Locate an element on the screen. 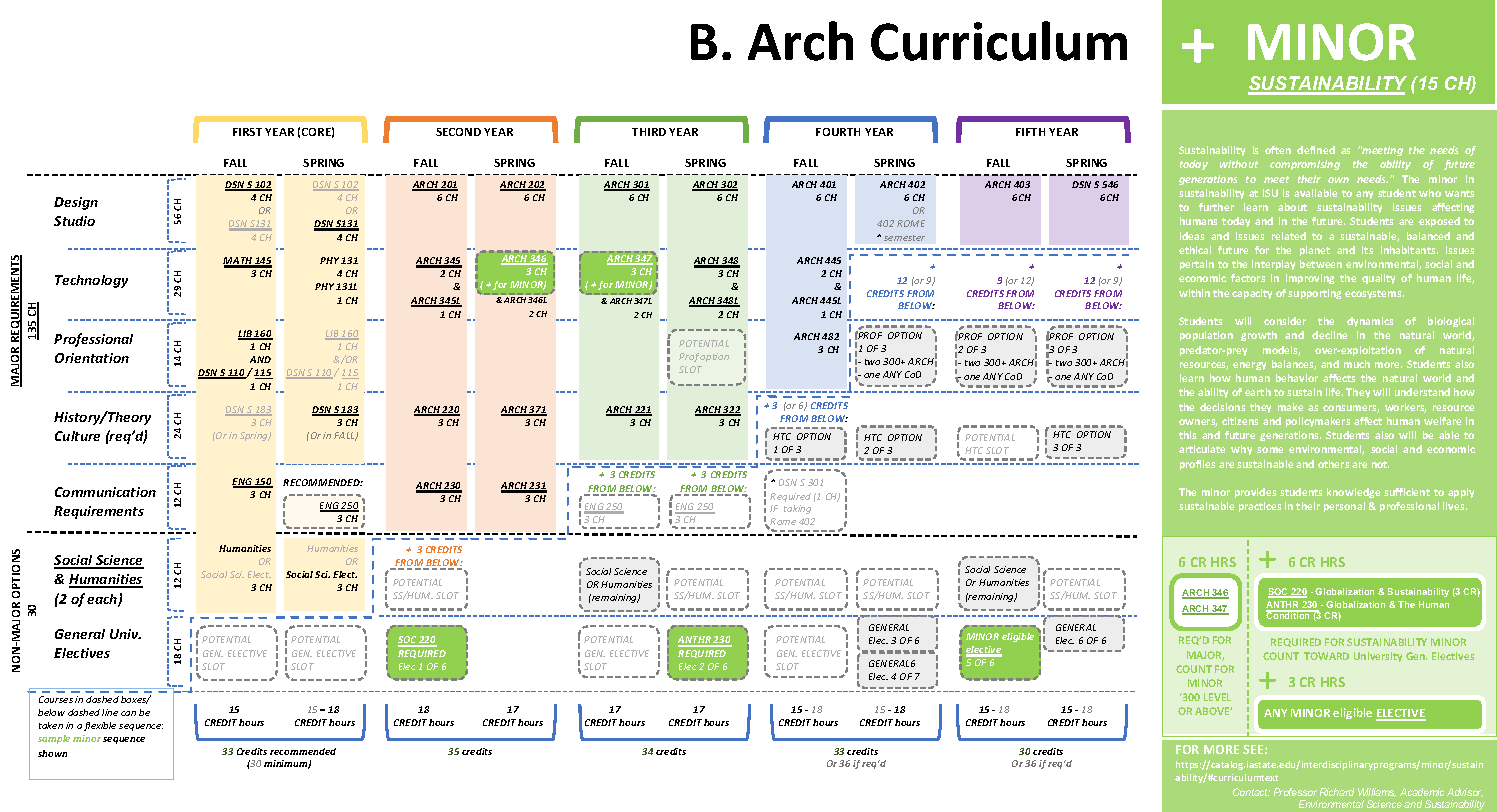 This screenshot has height=812, width=1497. shown is located at coordinates (52, 753).
